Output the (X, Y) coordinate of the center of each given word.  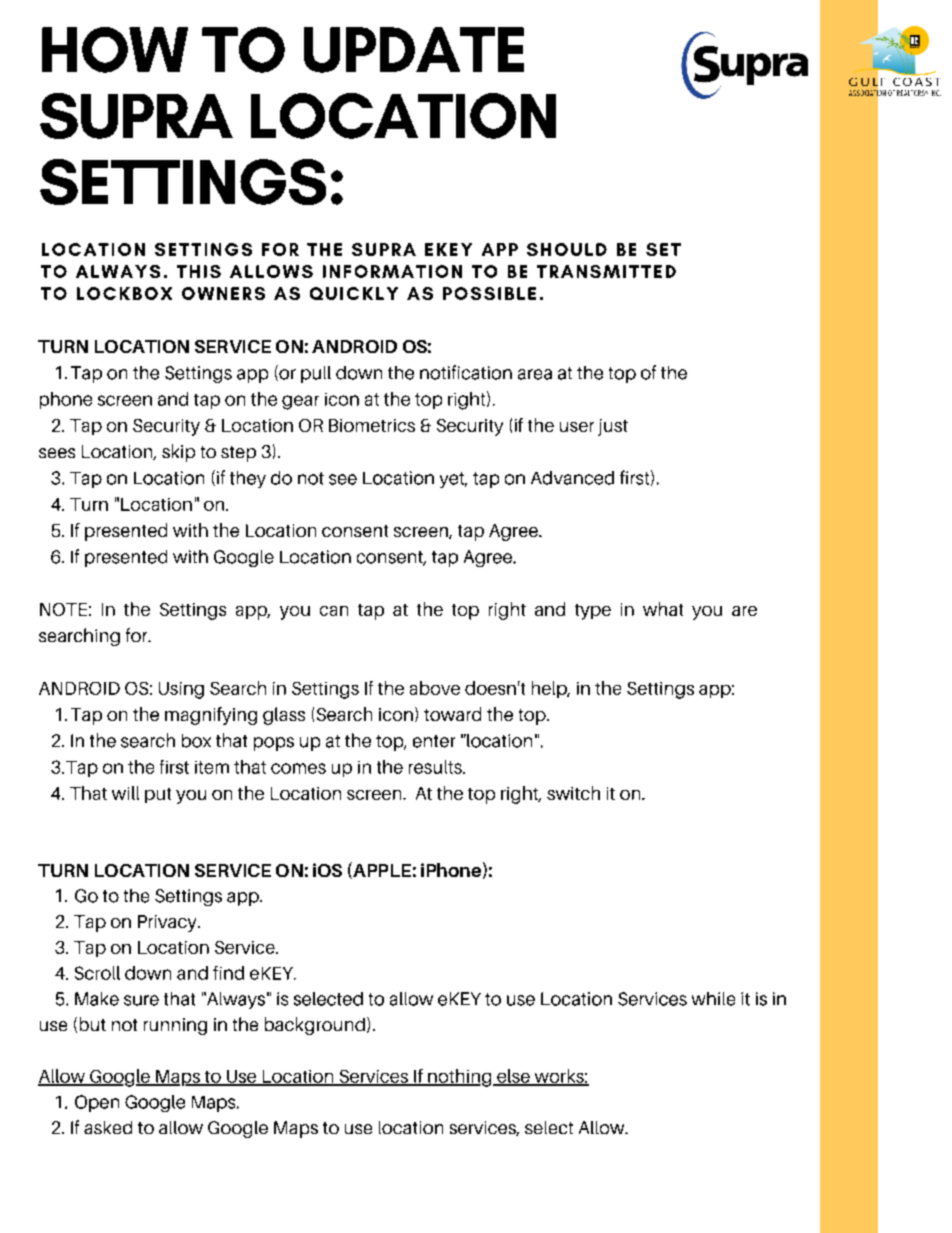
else (513, 1077)
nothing (460, 1078)
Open (97, 1103)
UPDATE (414, 50)
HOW (115, 50)
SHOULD (567, 249)
